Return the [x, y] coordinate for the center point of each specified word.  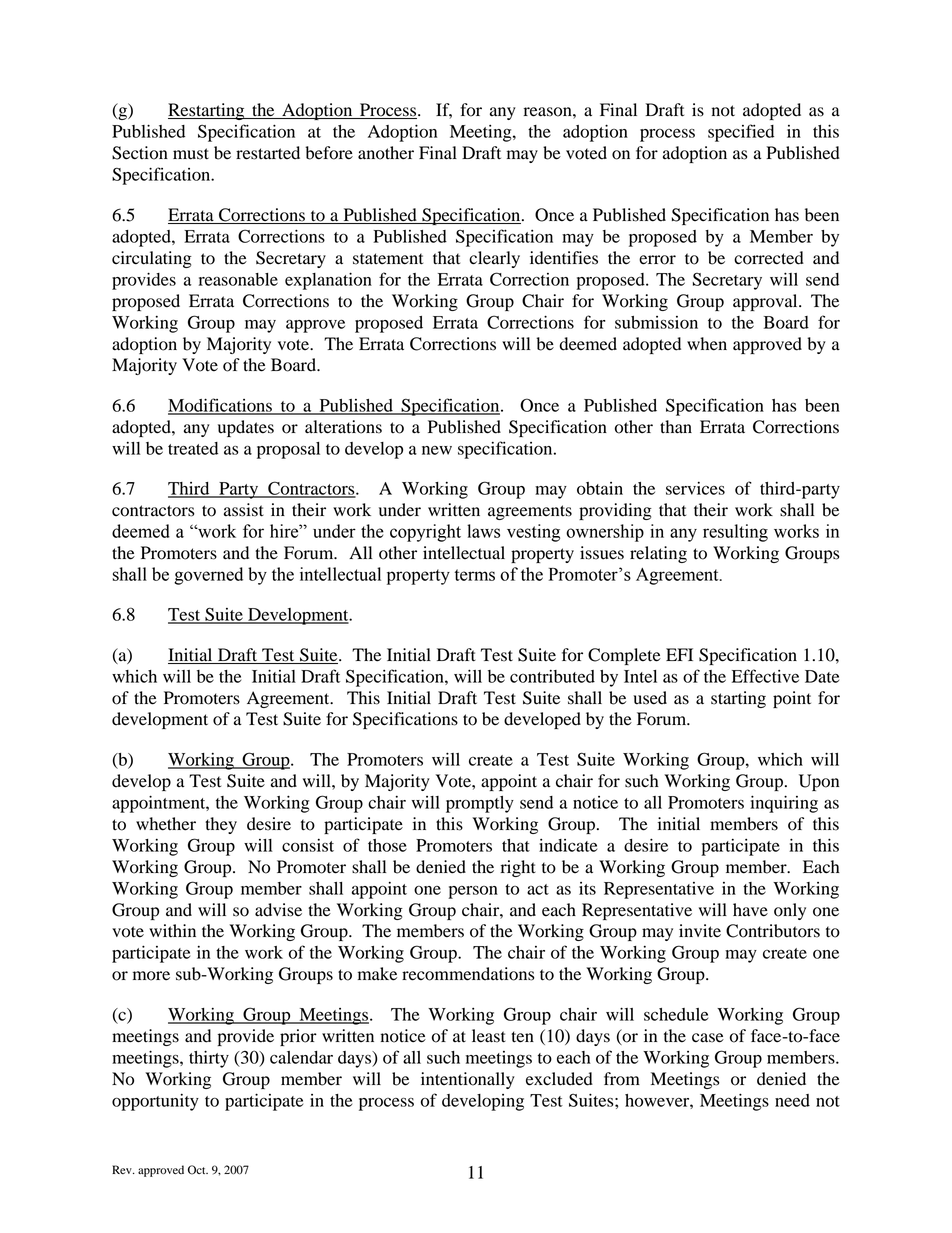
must [191, 154]
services [695, 488]
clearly [494, 259]
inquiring [784, 804]
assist [244, 510]
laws [483, 531]
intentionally [468, 1080]
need [792, 1100]
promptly [480, 804]
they [221, 825]
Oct [198, 1170]
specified [741, 133]
